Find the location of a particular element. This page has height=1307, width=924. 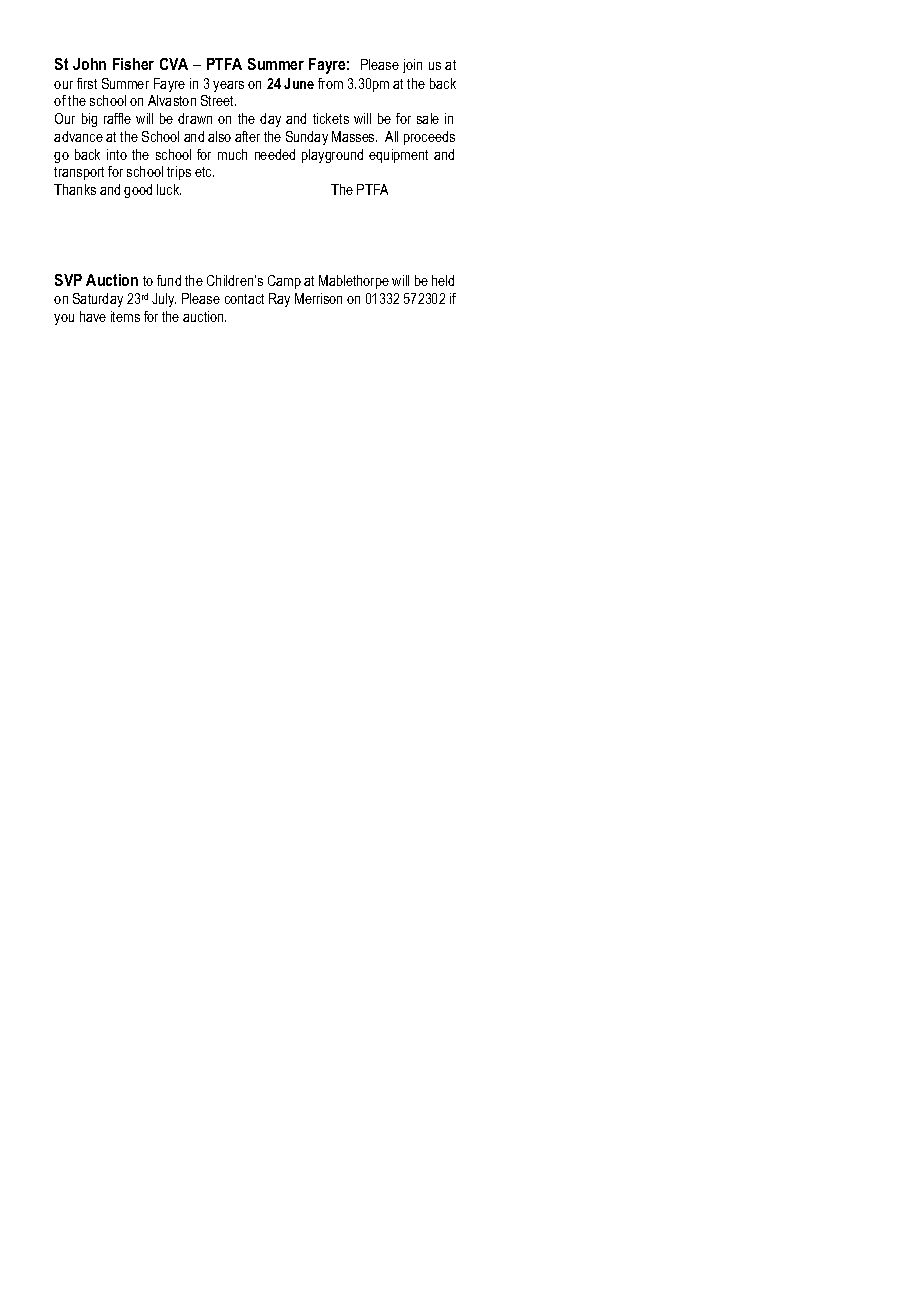

equipment is located at coordinates (398, 156).
